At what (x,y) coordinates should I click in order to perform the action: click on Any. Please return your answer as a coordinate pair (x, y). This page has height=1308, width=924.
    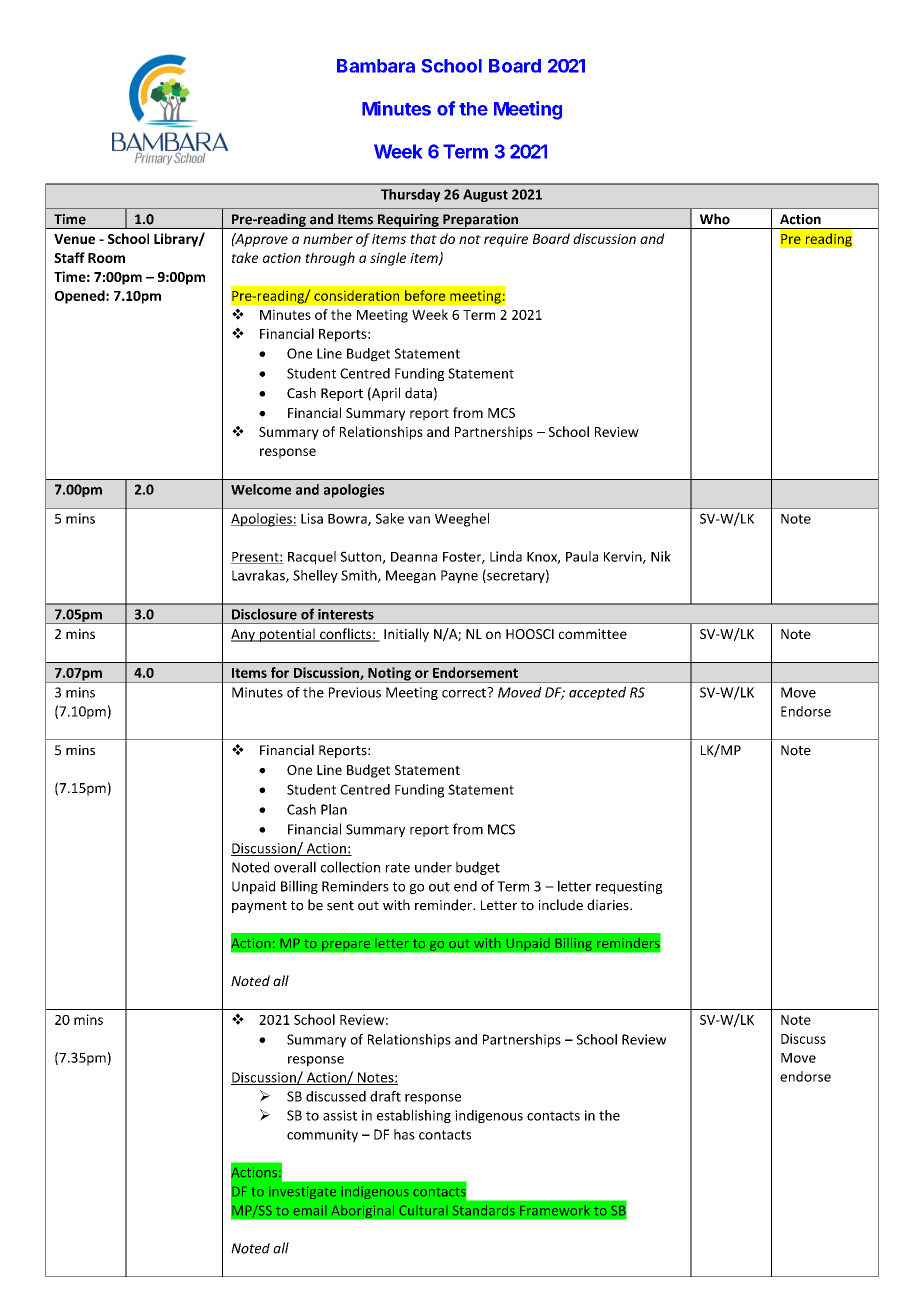
    Looking at the image, I should click on (244, 635).
